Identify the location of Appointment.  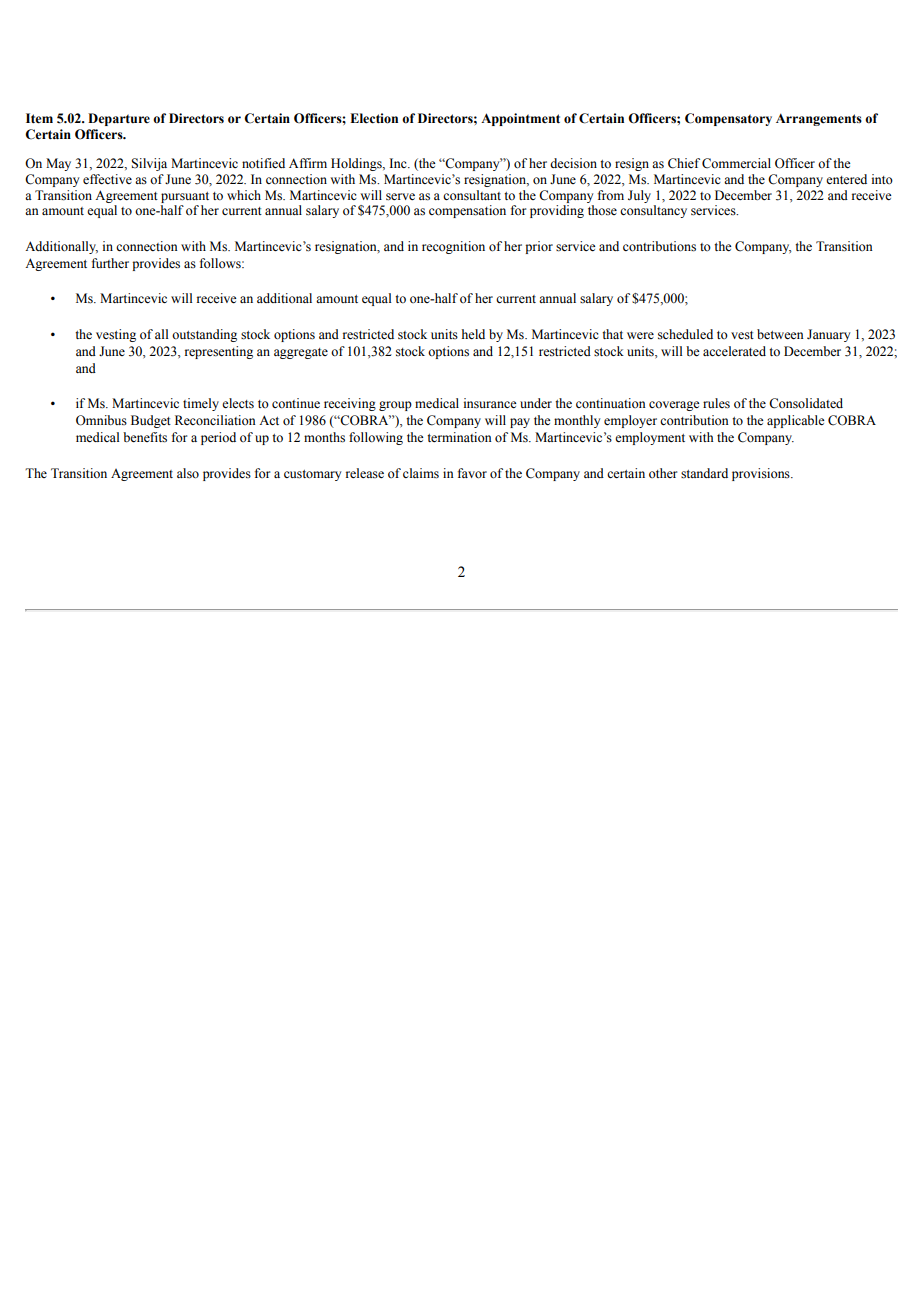
(520, 119).
